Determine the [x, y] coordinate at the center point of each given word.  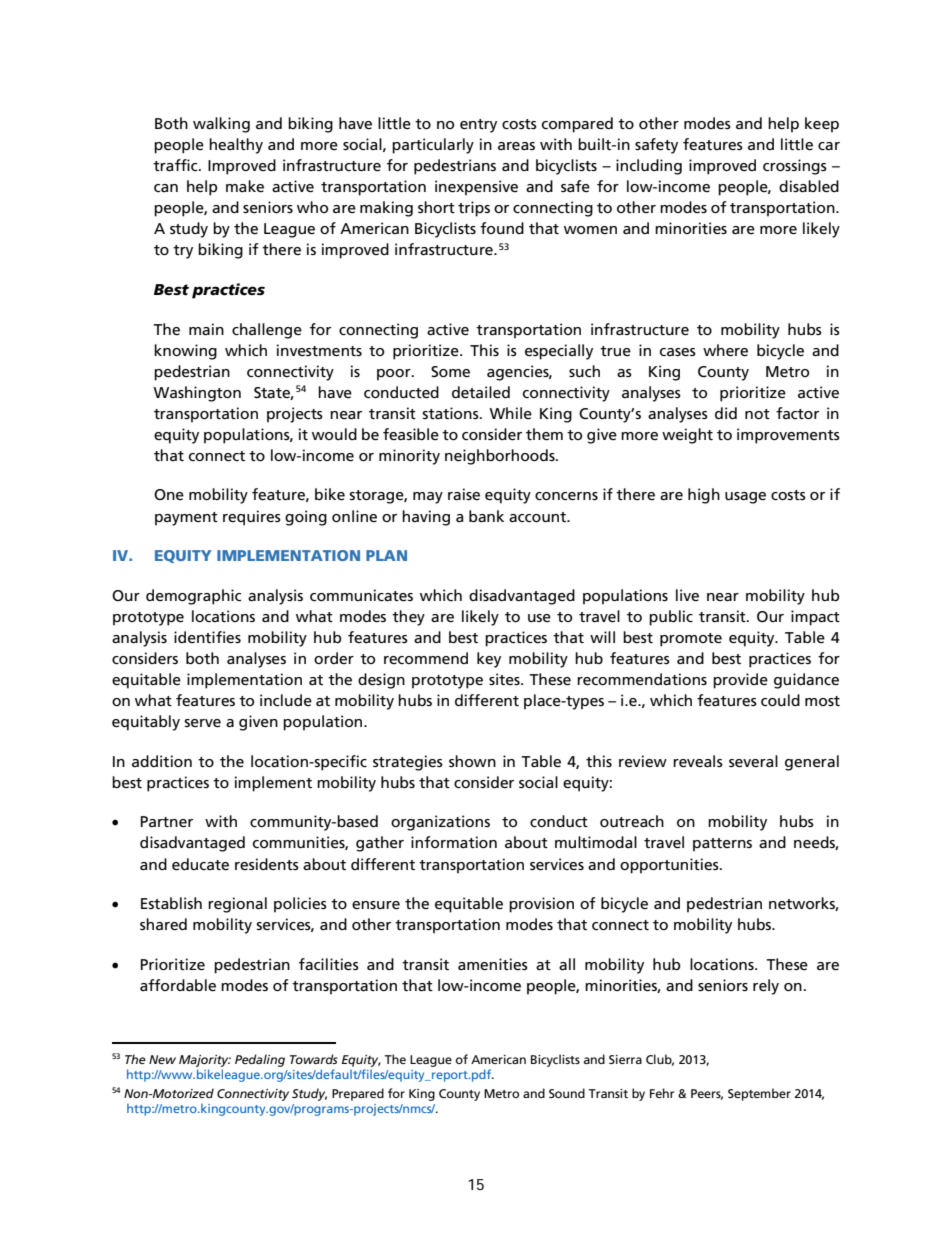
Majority [205, 1061]
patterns [722, 845]
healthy [236, 146]
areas [516, 146]
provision [541, 905]
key [489, 660]
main [206, 329]
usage [745, 498]
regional [237, 905]
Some [450, 371]
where [725, 350]
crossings [795, 167]
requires [252, 518]
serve [202, 723]
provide [740, 681]
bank [486, 516]
